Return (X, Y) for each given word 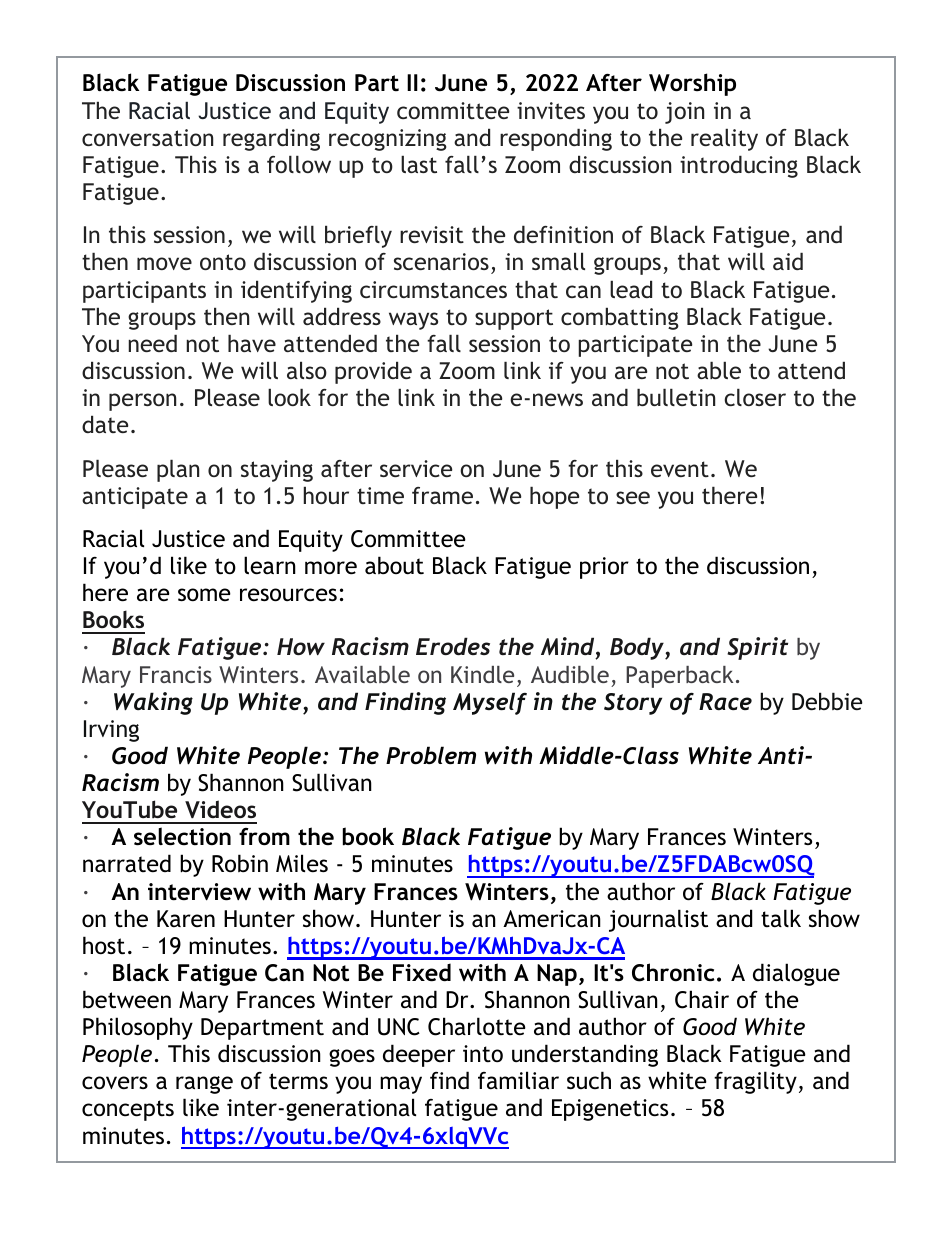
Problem (431, 755)
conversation (147, 137)
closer (755, 397)
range (204, 1085)
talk (781, 918)
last (419, 164)
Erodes (453, 646)
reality (724, 139)
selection (182, 836)
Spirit (757, 648)
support (514, 319)
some (204, 595)
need (152, 343)
